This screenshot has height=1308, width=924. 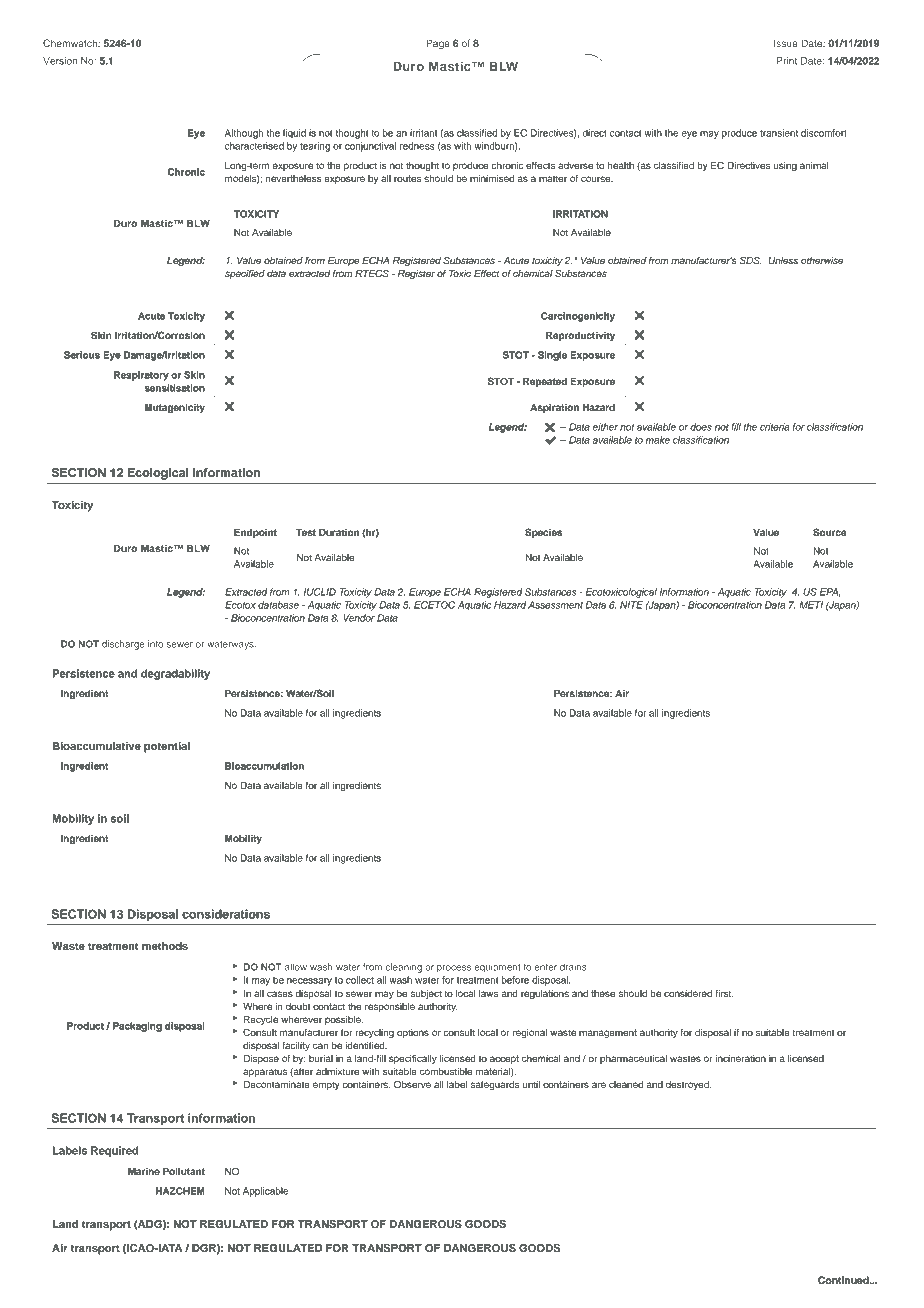 What do you see at coordinates (158, 474) in the screenshot?
I see `Ecological` at bounding box center [158, 474].
